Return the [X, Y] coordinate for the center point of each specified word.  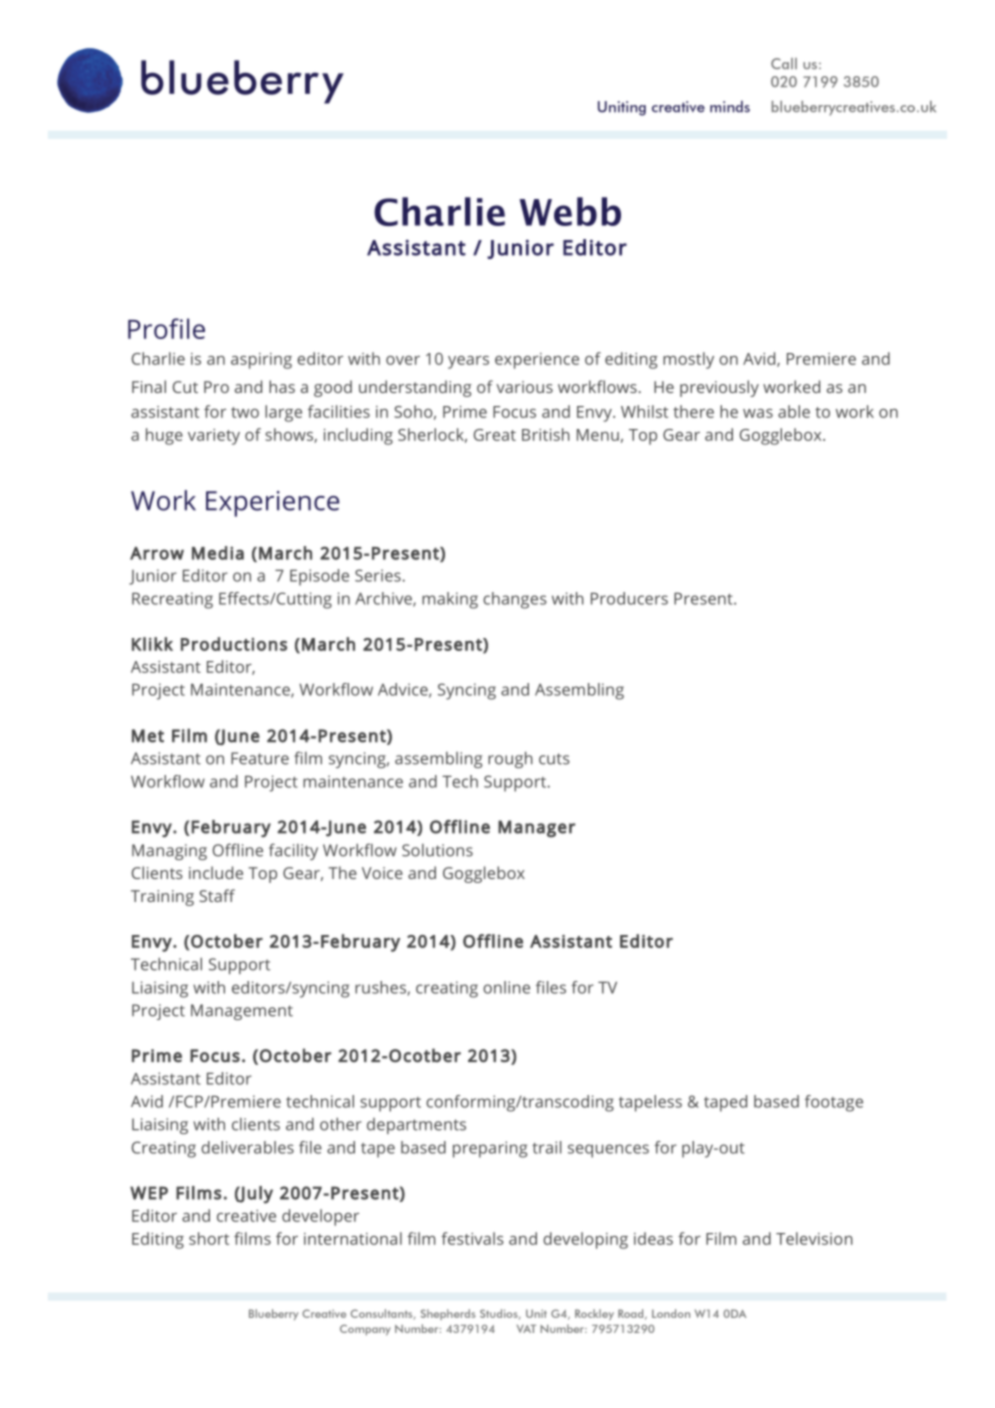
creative [246, 1216]
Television [814, 1238]
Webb [570, 211]
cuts [554, 759]
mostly [688, 360]
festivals [472, 1238]
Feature [260, 758]
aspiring [261, 361]
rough [510, 760]
